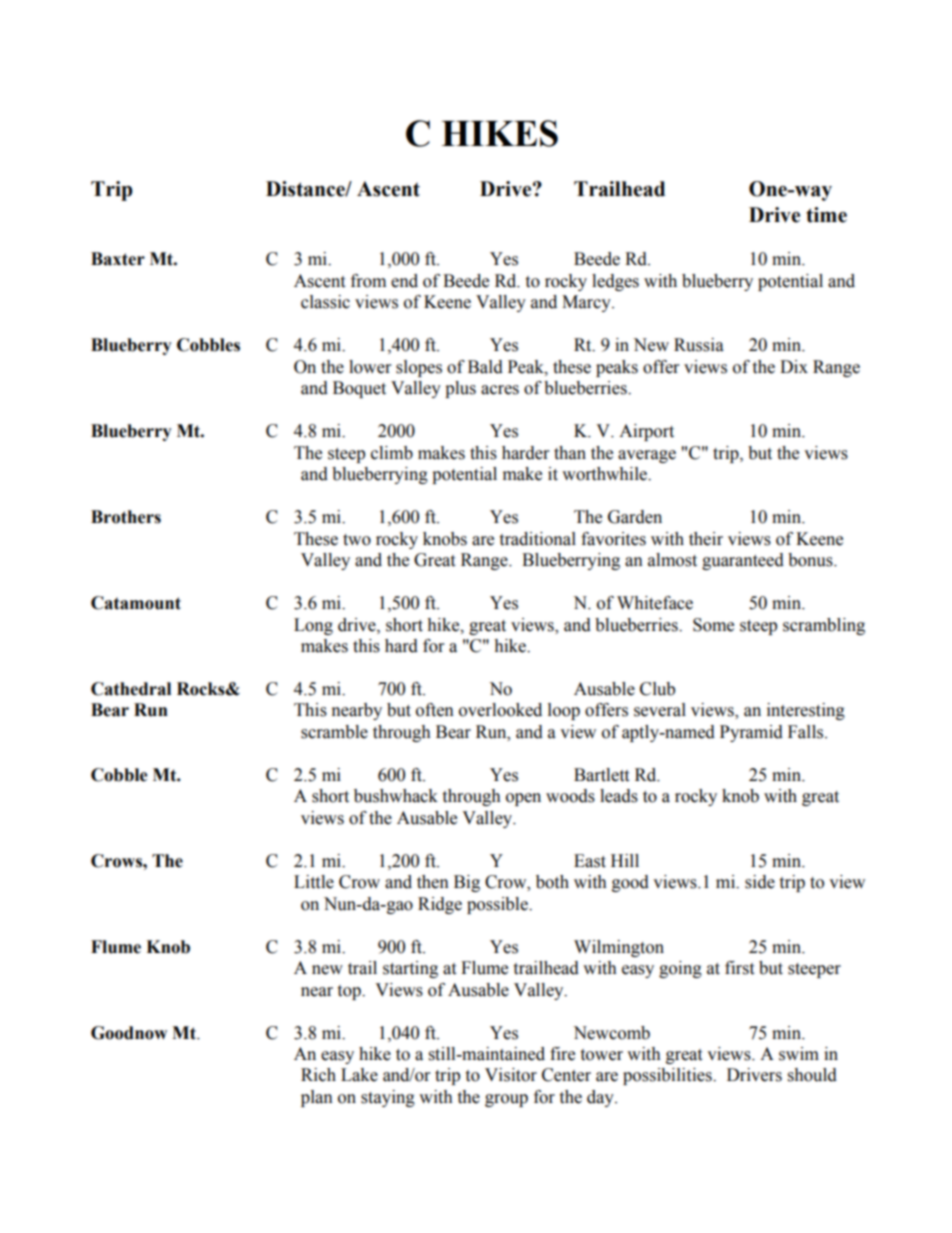 This image has width=952, height=1233. I want to click on climb, so click(392, 453).
